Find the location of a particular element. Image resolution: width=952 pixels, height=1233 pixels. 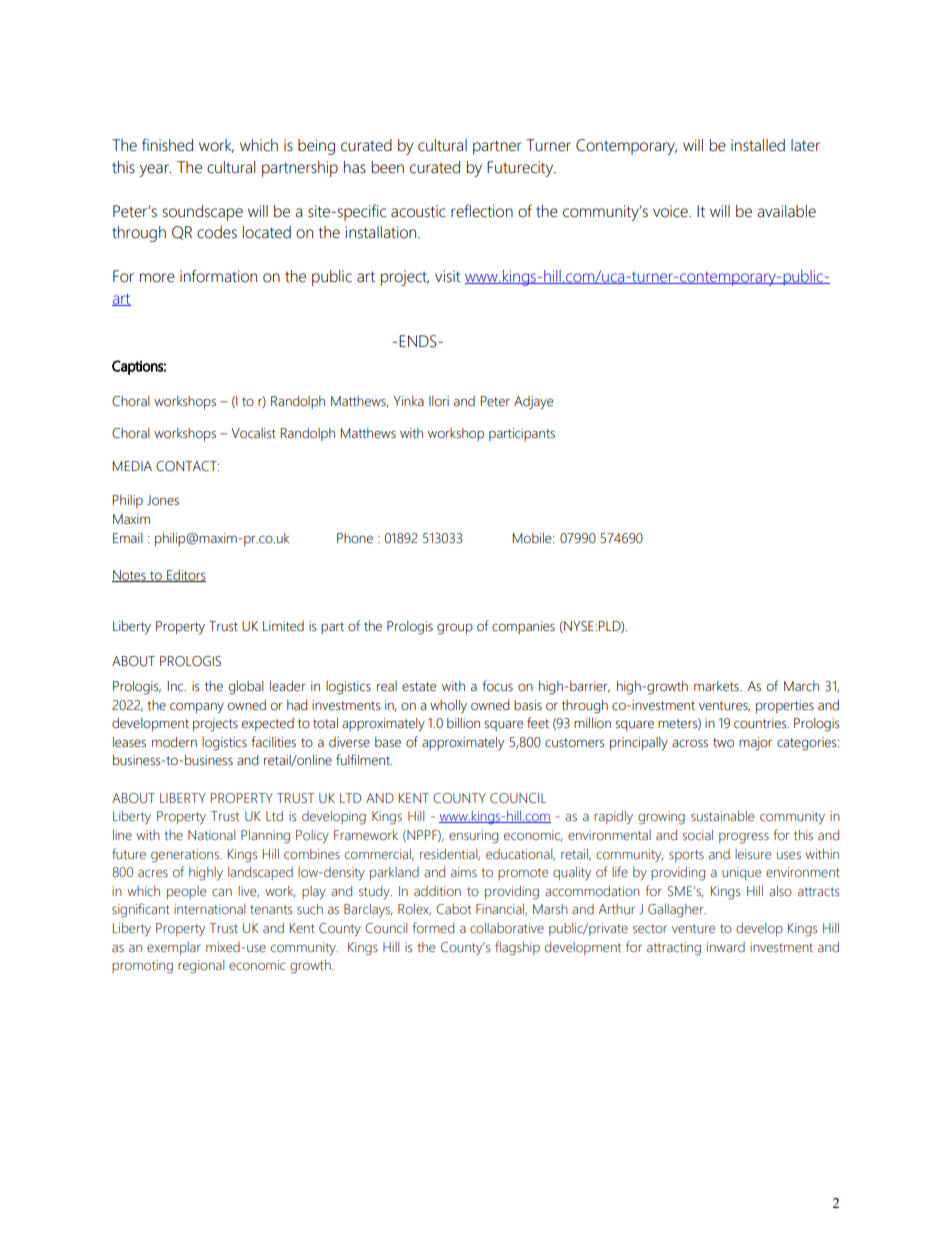

year is located at coordinates (155, 170).
